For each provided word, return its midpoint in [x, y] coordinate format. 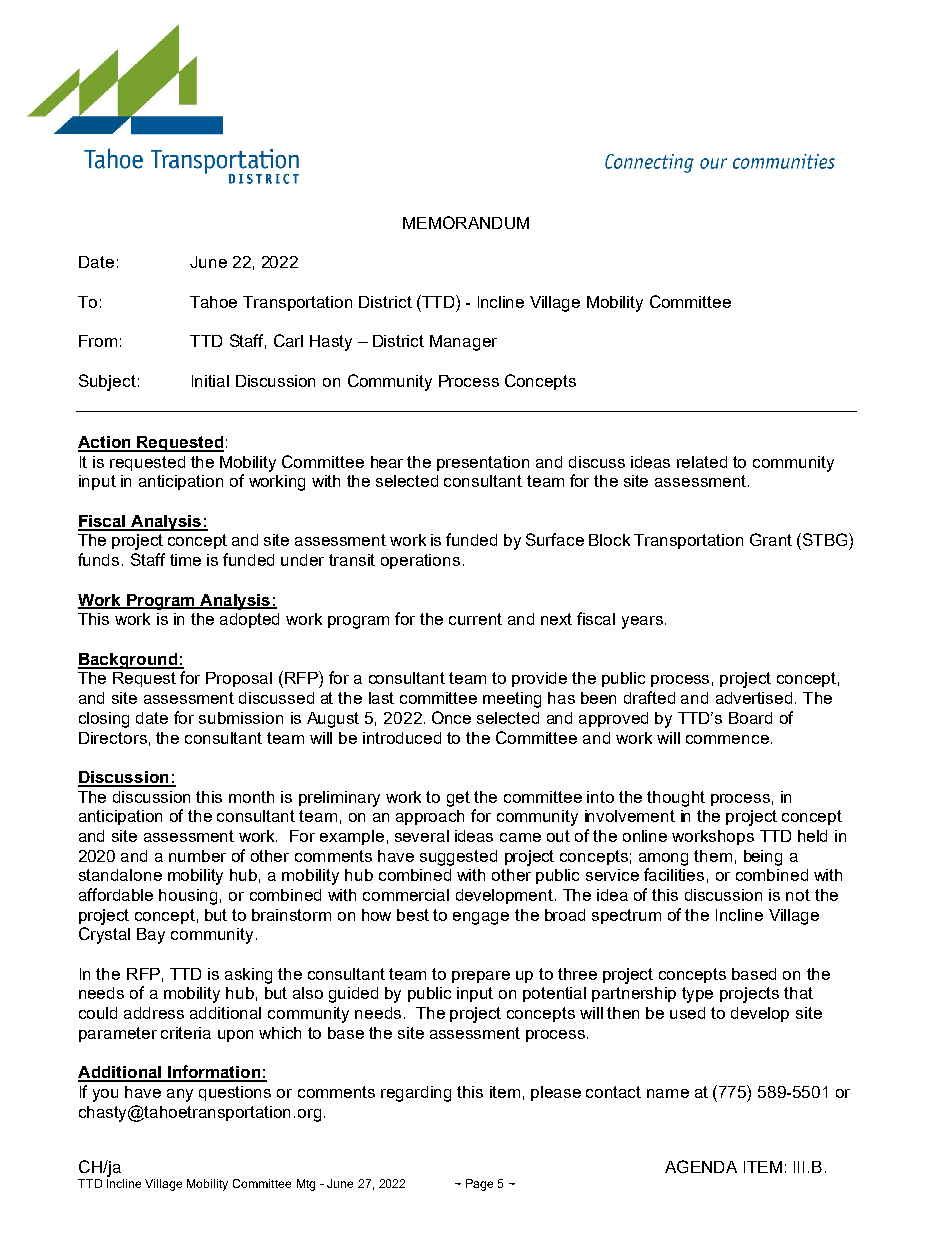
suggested [458, 858]
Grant [771, 539]
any [180, 1095]
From [98, 341]
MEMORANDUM [466, 222]
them [713, 856]
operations [420, 561]
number [197, 856]
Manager [463, 343]
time [185, 560]
